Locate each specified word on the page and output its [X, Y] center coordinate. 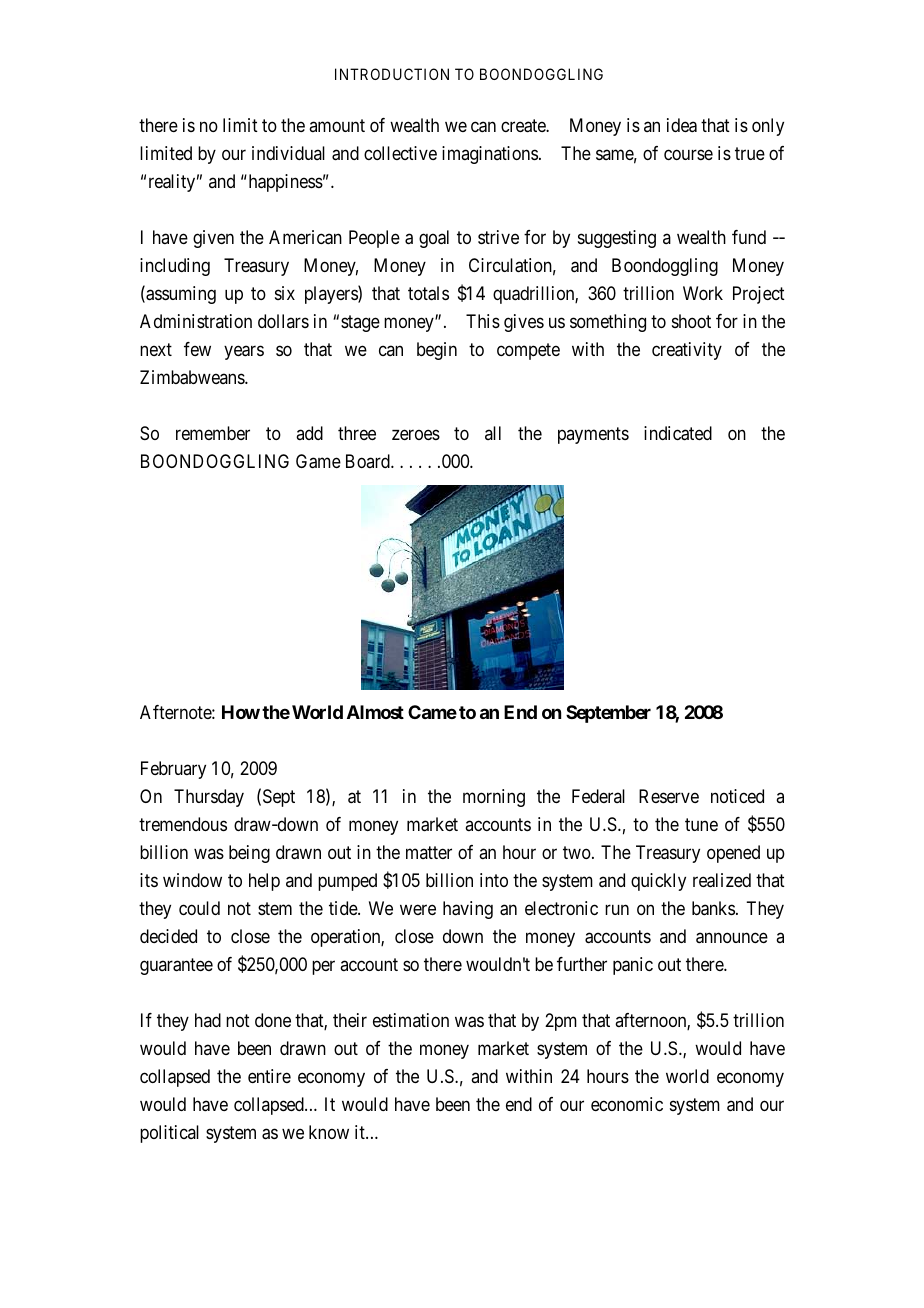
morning [494, 798]
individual [288, 153]
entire [269, 1076]
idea [682, 125]
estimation [411, 1020]
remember [213, 433]
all [493, 433]
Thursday [209, 798]
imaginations [490, 155]
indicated [678, 433]
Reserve [669, 796]
